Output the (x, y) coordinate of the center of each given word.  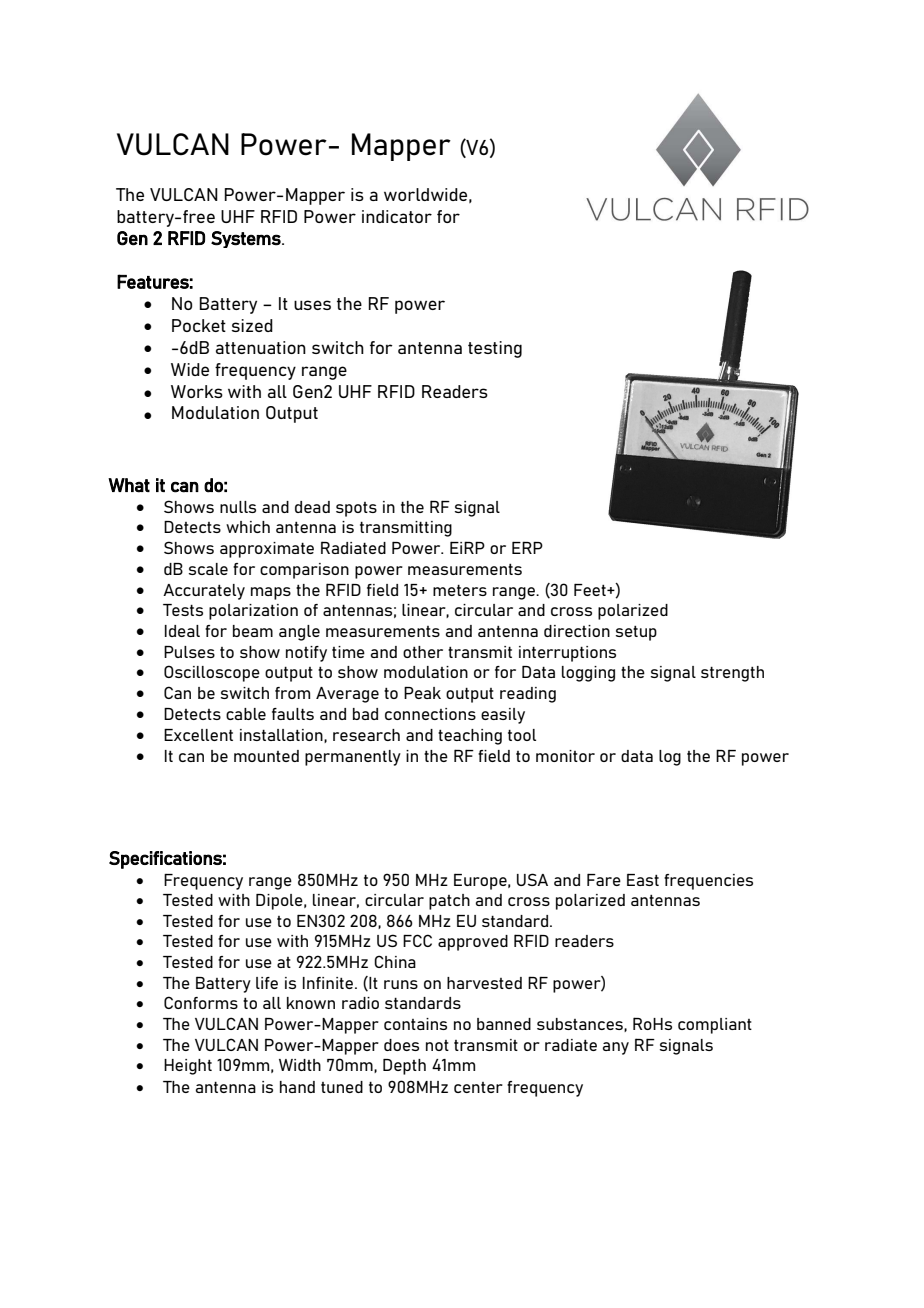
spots (356, 509)
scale (208, 569)
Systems (247, 239)
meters (460, 590)
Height (188, 1067)
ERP (527, 547)
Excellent (198, 735)
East (643, 879)
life (267, 983)
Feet (591, 589)
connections (430, 714)
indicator (397, 216)
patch (449, 902)
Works (197, 391)
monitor (565, 756)
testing (495, 349)
